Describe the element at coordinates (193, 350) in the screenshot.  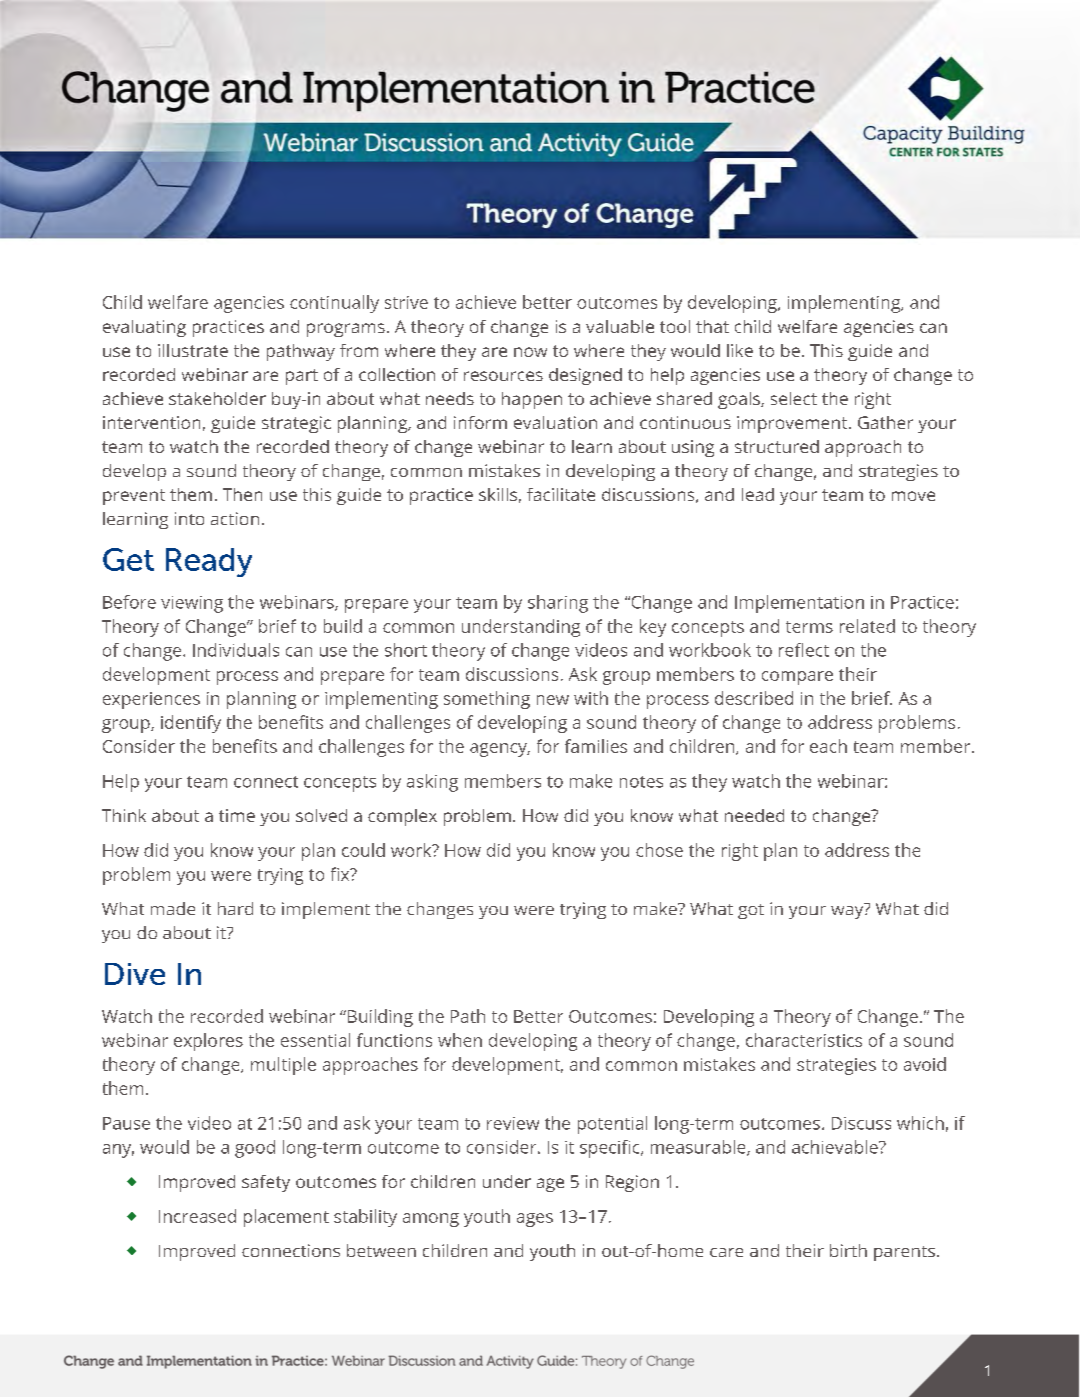
I see `illustrate` at that location.
